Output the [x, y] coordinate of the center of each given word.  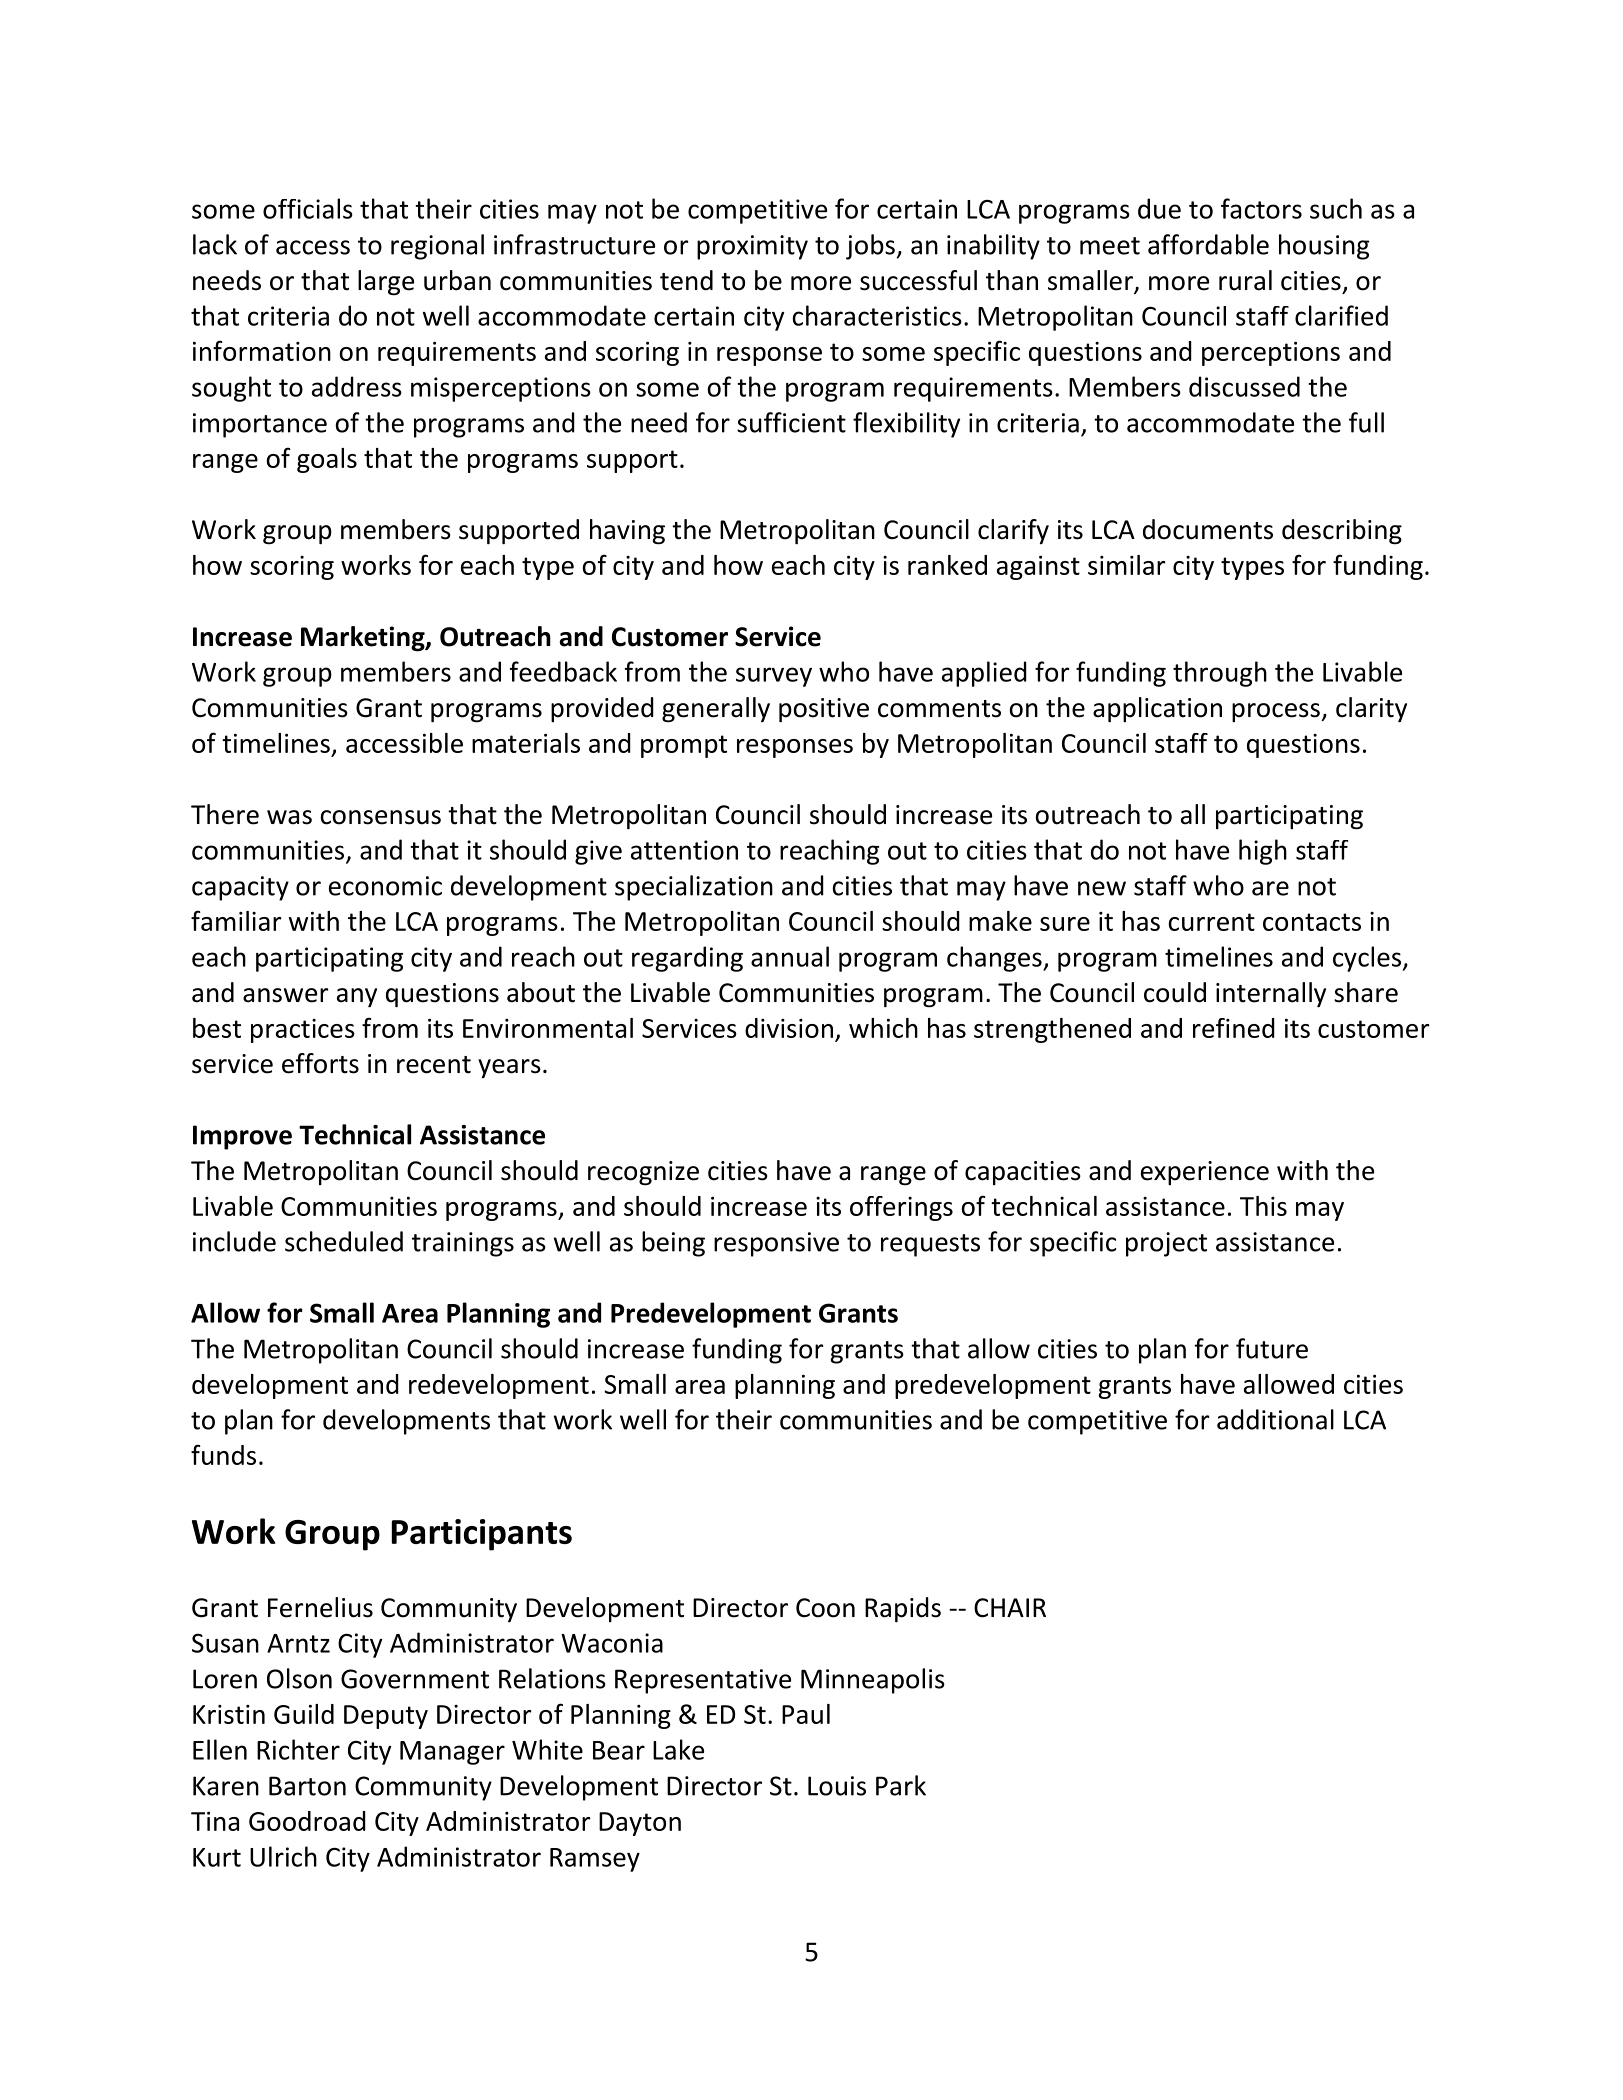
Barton [307, 1786]
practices [303, 1031]
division [789, 1028]
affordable [1208, 244]
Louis [837, 1786]
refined [1234, 1028]
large [386, 283]
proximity [752, 247]
